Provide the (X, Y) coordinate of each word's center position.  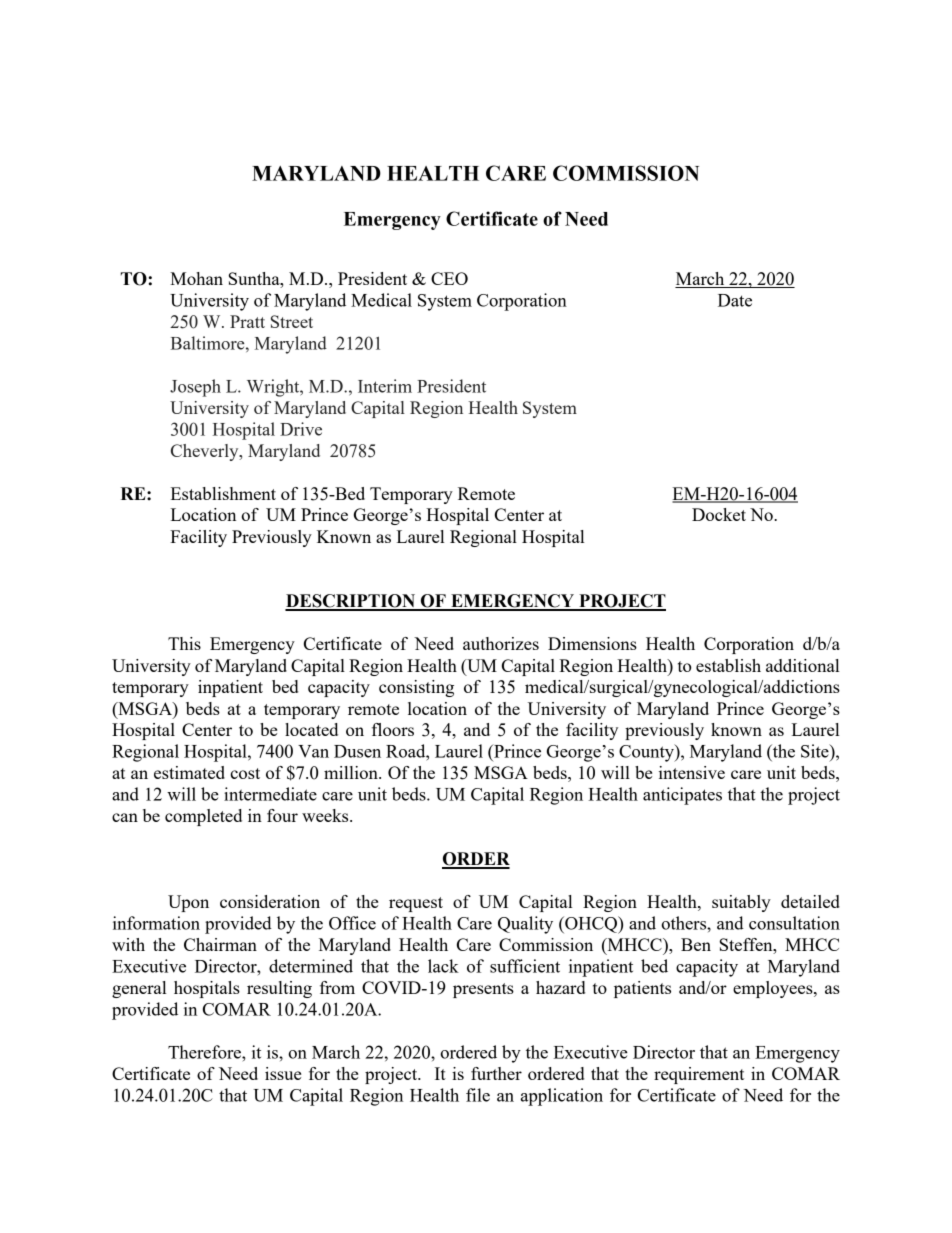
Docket (719, 514)
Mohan (196, 278)
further (496, 1073)
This (184, 643)
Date (735, 300)
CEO (449, 278)
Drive (301, 429)
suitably (741, 903)
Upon (188, 903)
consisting (416, 688)
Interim (385, 386)
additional (802, 665)
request (416, 904)
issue (283, 1073)
